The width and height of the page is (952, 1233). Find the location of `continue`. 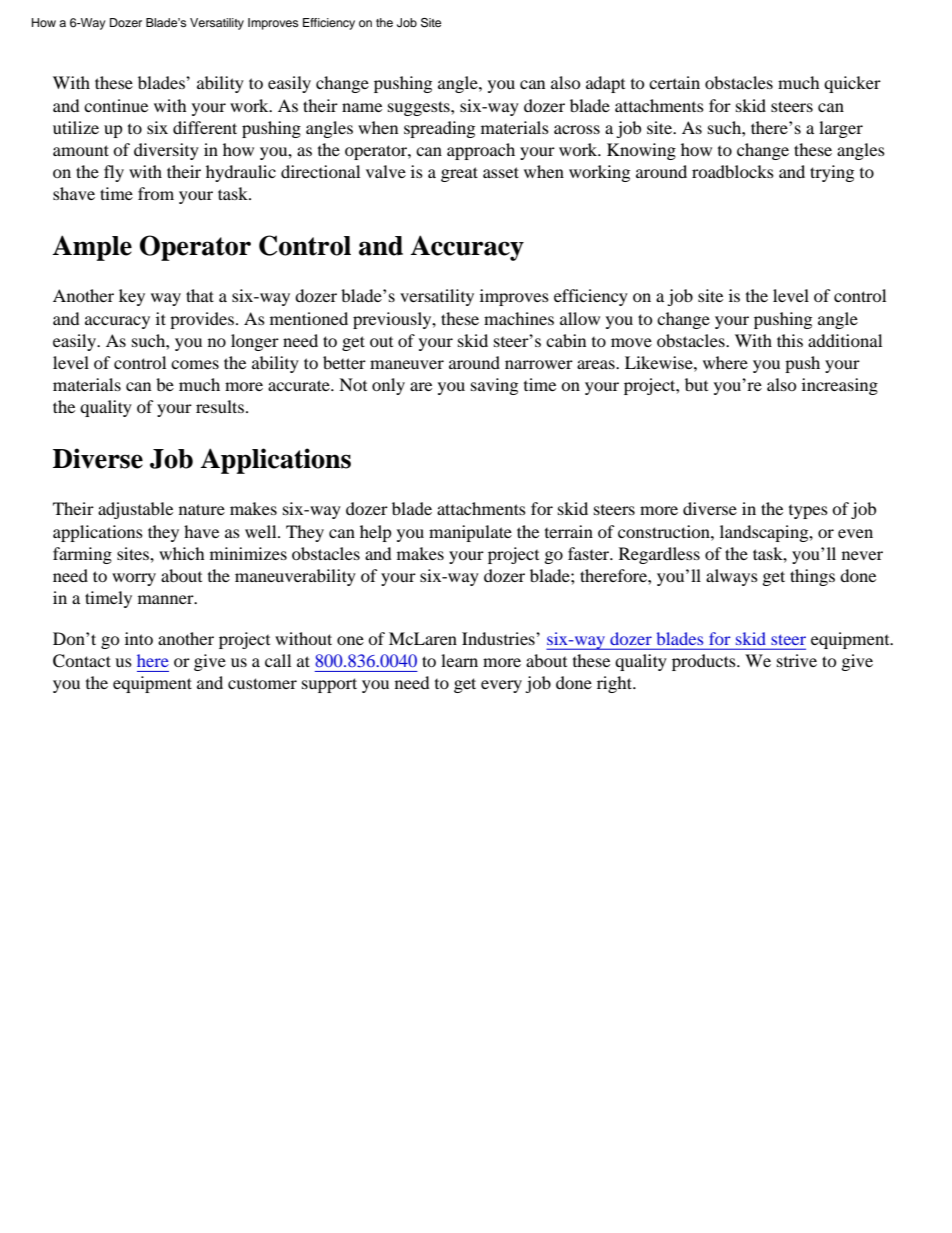

continue is located at coordinates (116, 105).
